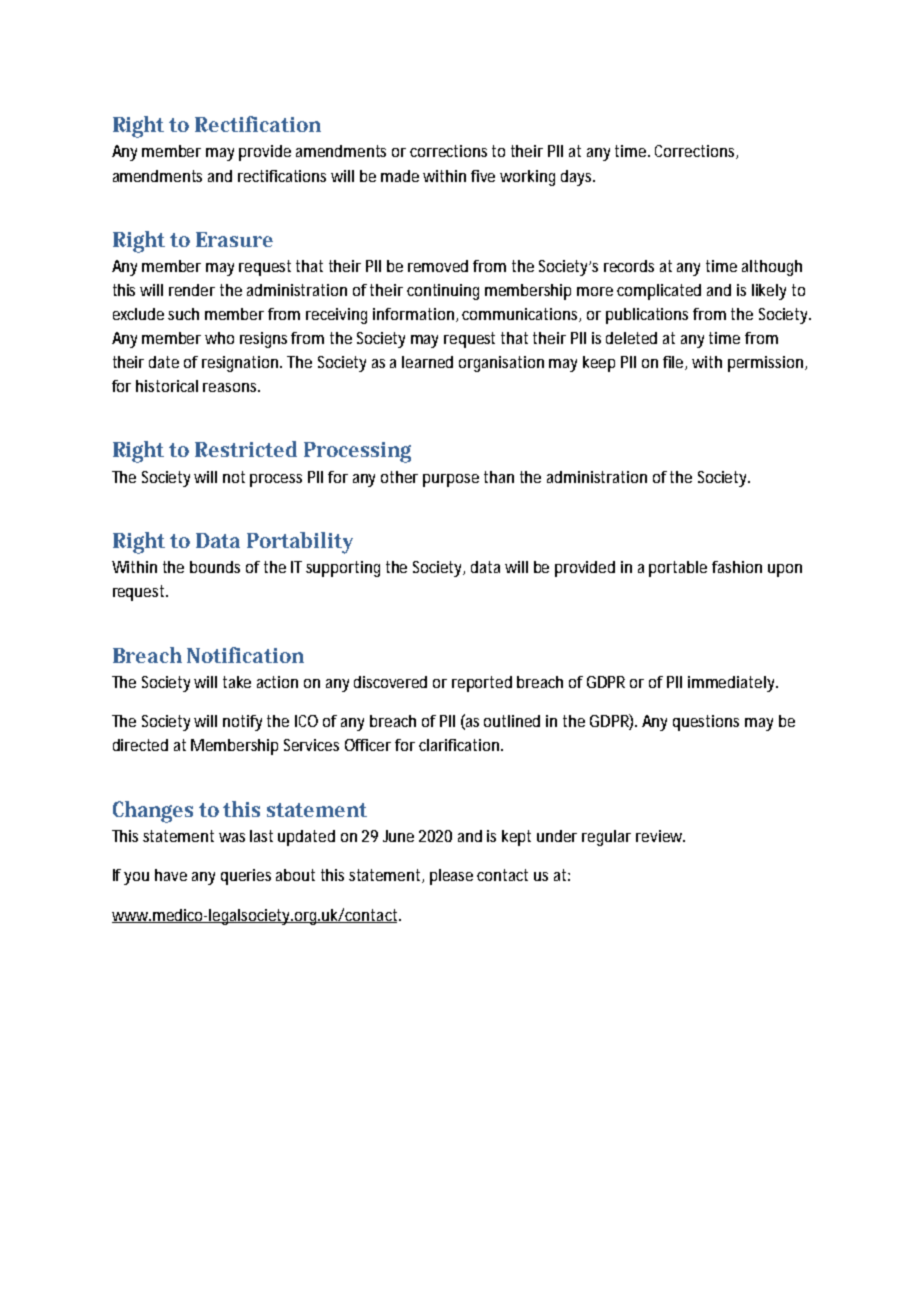  Describe the element at coordinates (219, 338) in the document. I see `who` at that location.
